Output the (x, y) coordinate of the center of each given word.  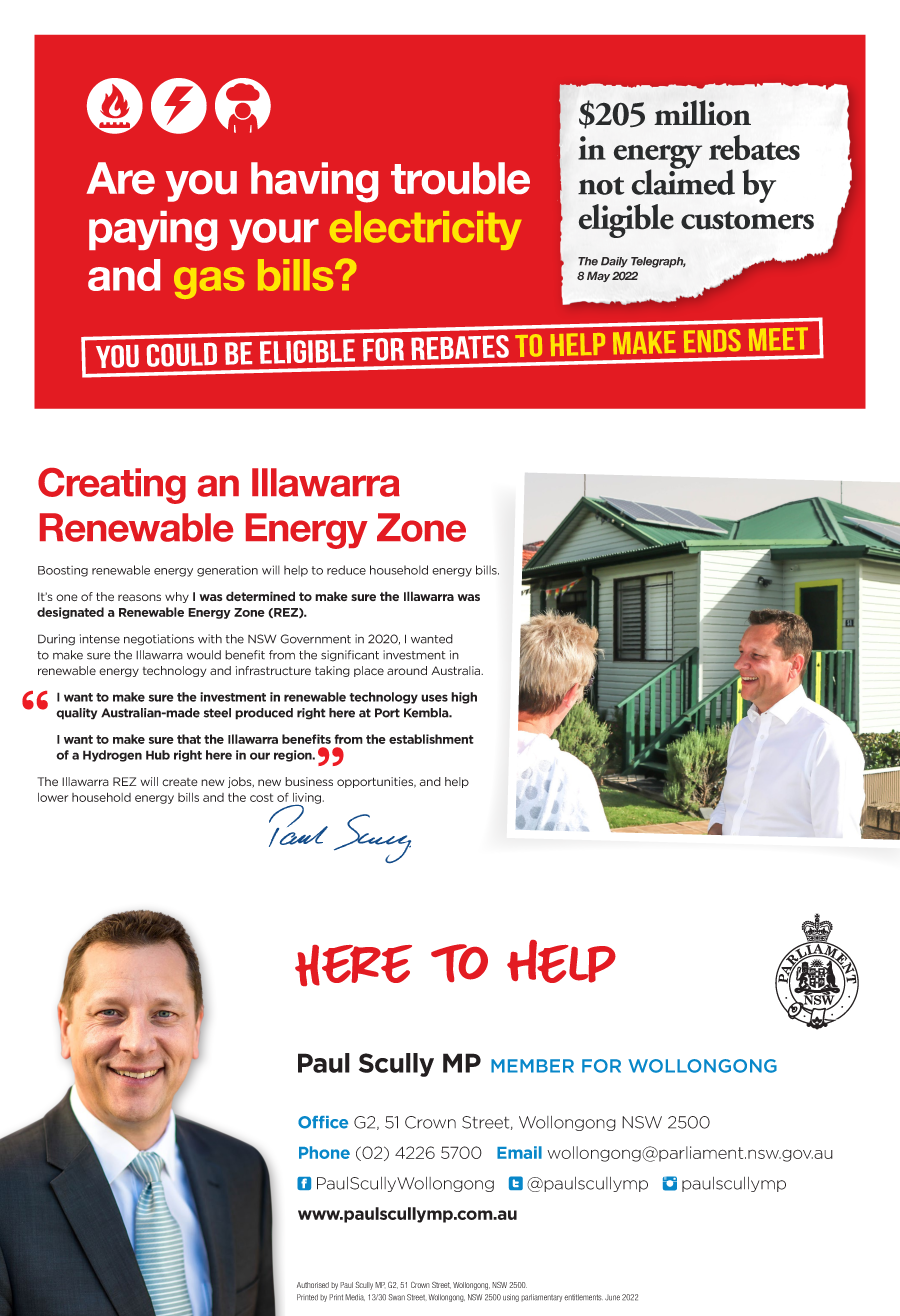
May (598, 276)
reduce (346, 570)
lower (53, 797)
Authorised (313, 1285)
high (464, 698)
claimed (683, 181)
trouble (460, 178)
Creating (112, 486)
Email (519, 1152)
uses (434, 698)
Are (120, 178)
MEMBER (532, 1066)
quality (76, 714)
